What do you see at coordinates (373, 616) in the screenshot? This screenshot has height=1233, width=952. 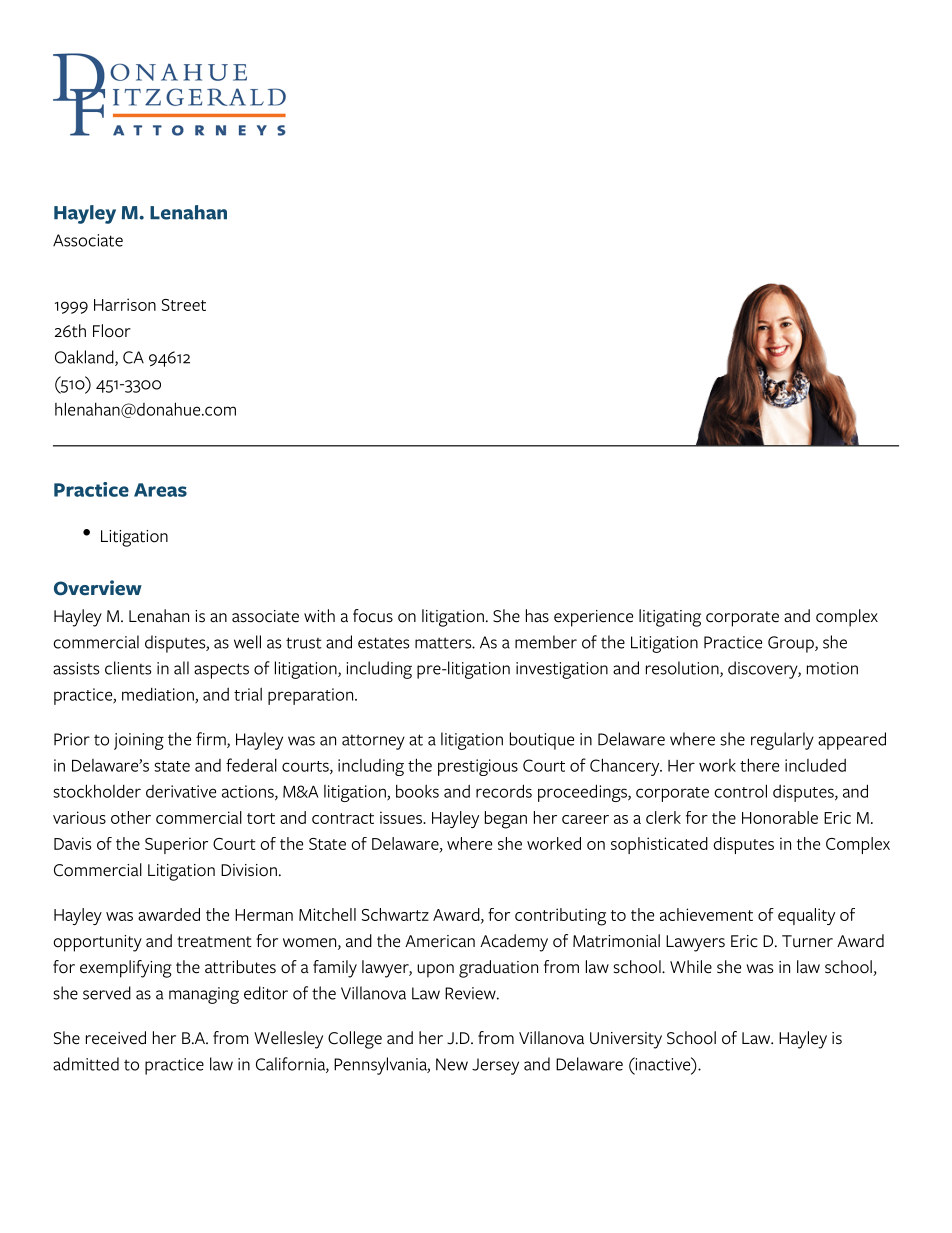 I see `focus` at bounding box center [373, 616].
